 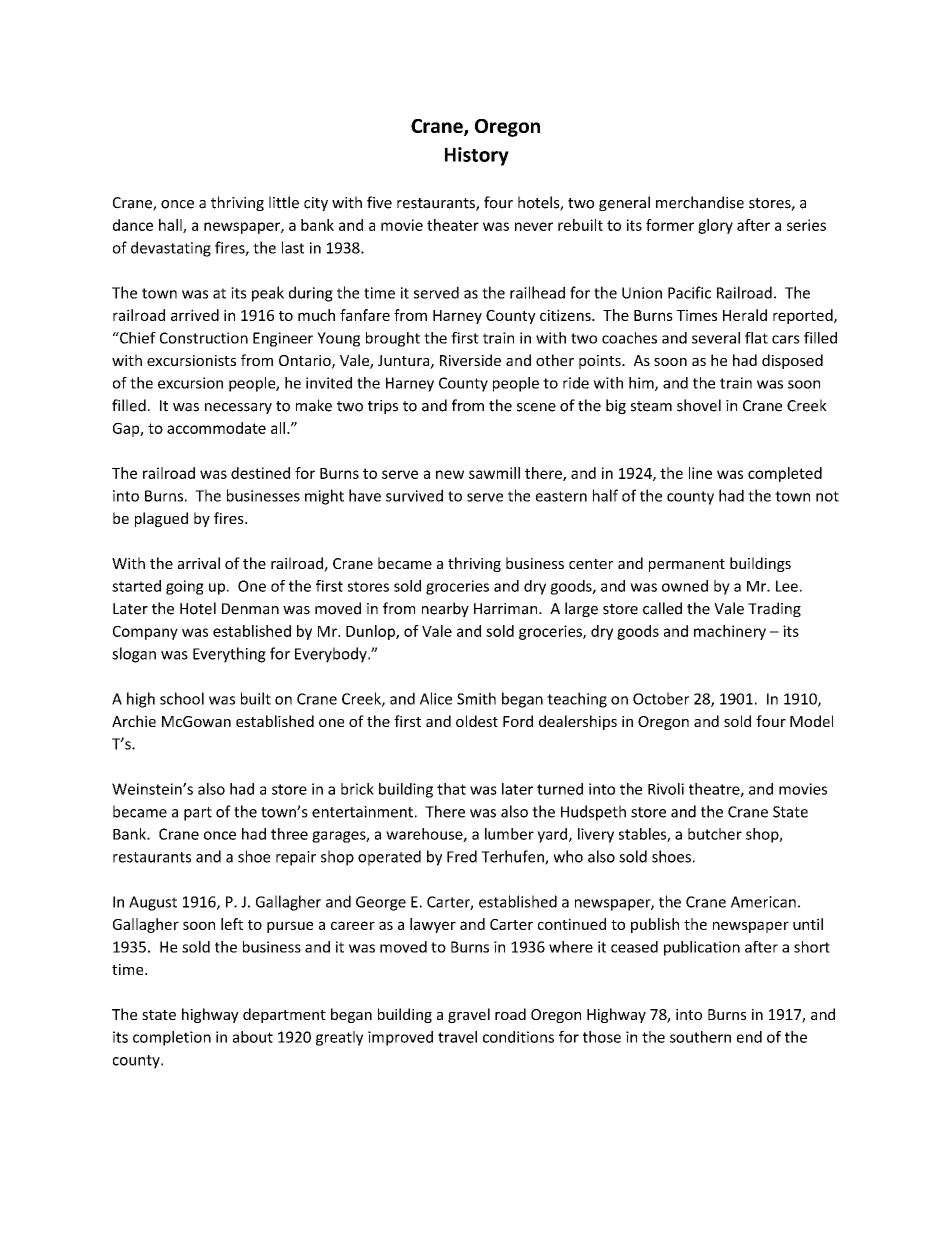 What do you see at coordinates (774, 609) in the image?
I see `Trading` at bounding box center [774, 609].
